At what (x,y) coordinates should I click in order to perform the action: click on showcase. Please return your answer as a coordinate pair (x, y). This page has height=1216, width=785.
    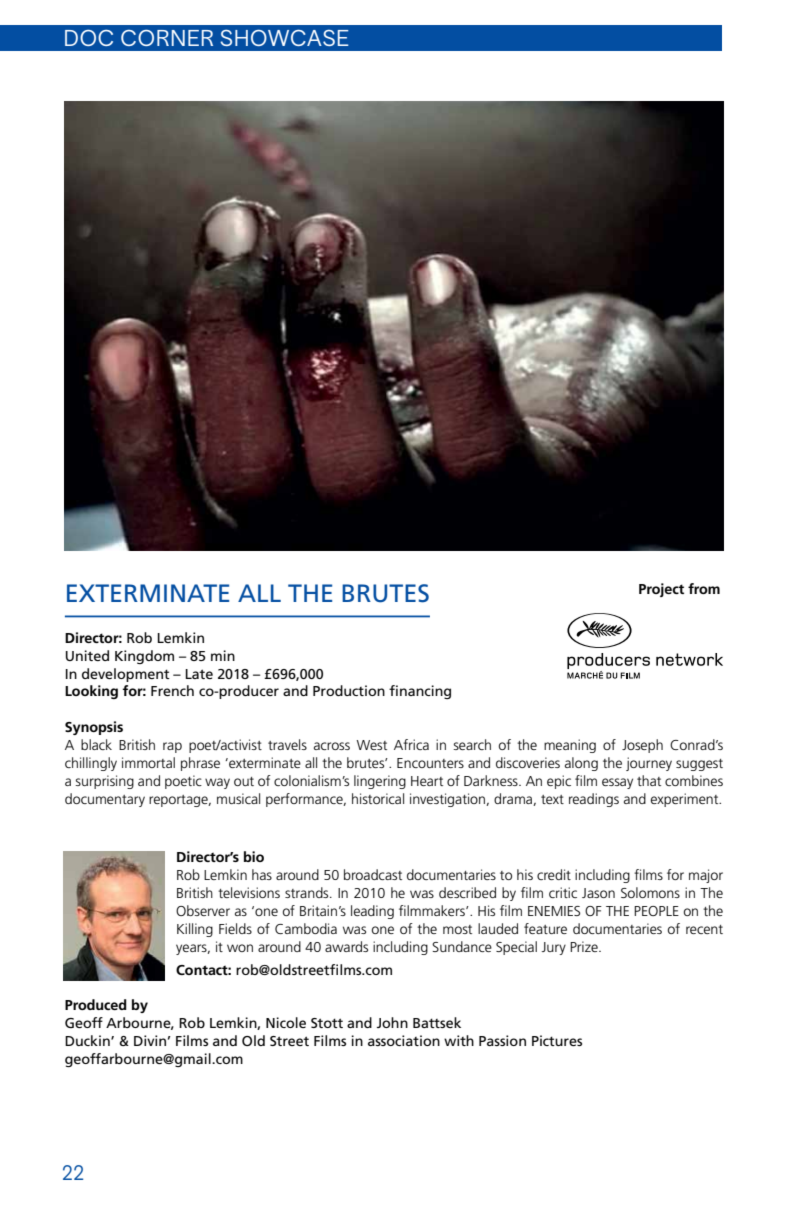
    Looking at the image, I should click on (284, 38).
